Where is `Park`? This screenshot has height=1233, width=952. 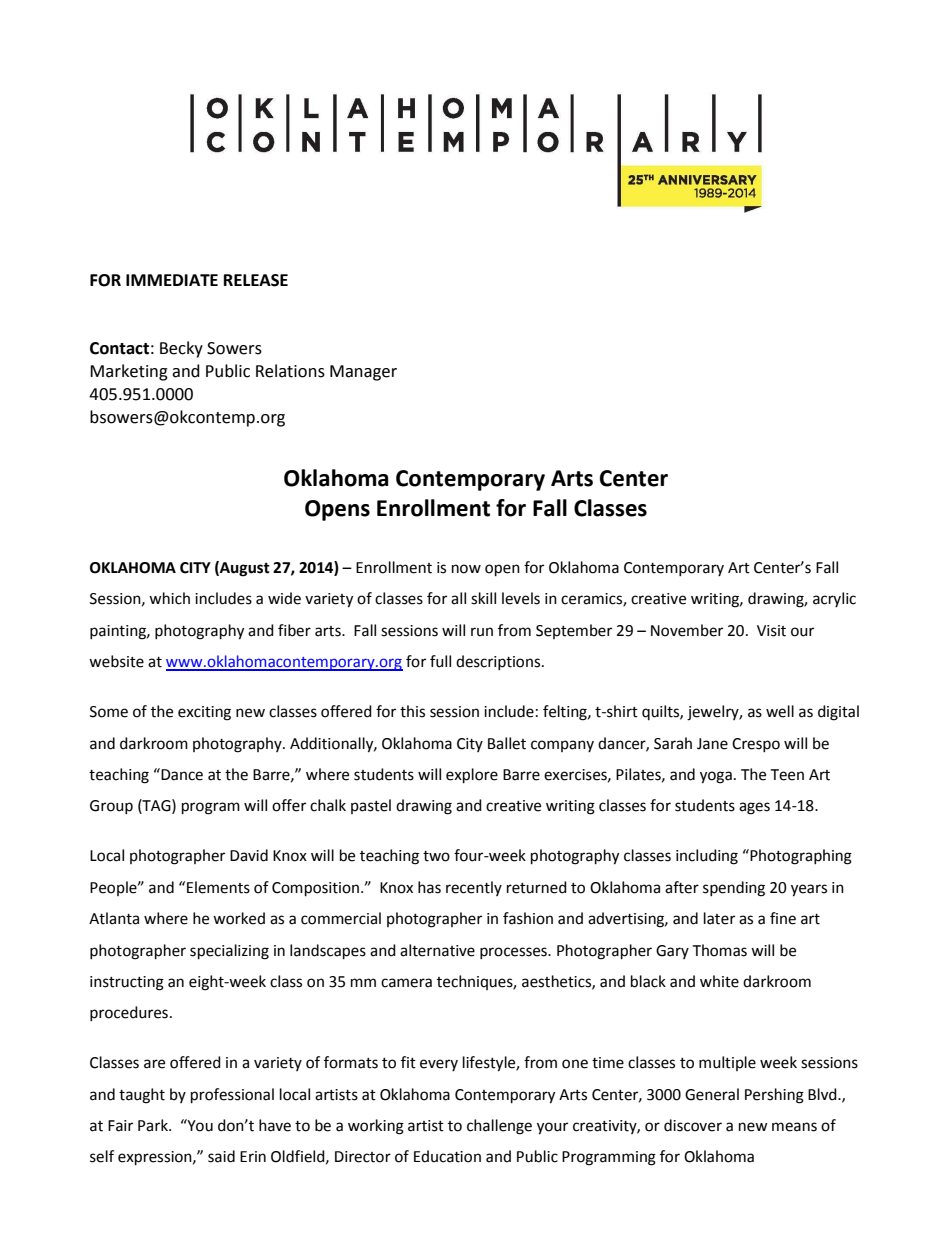 Park is located at coordinates (154, 1125).
